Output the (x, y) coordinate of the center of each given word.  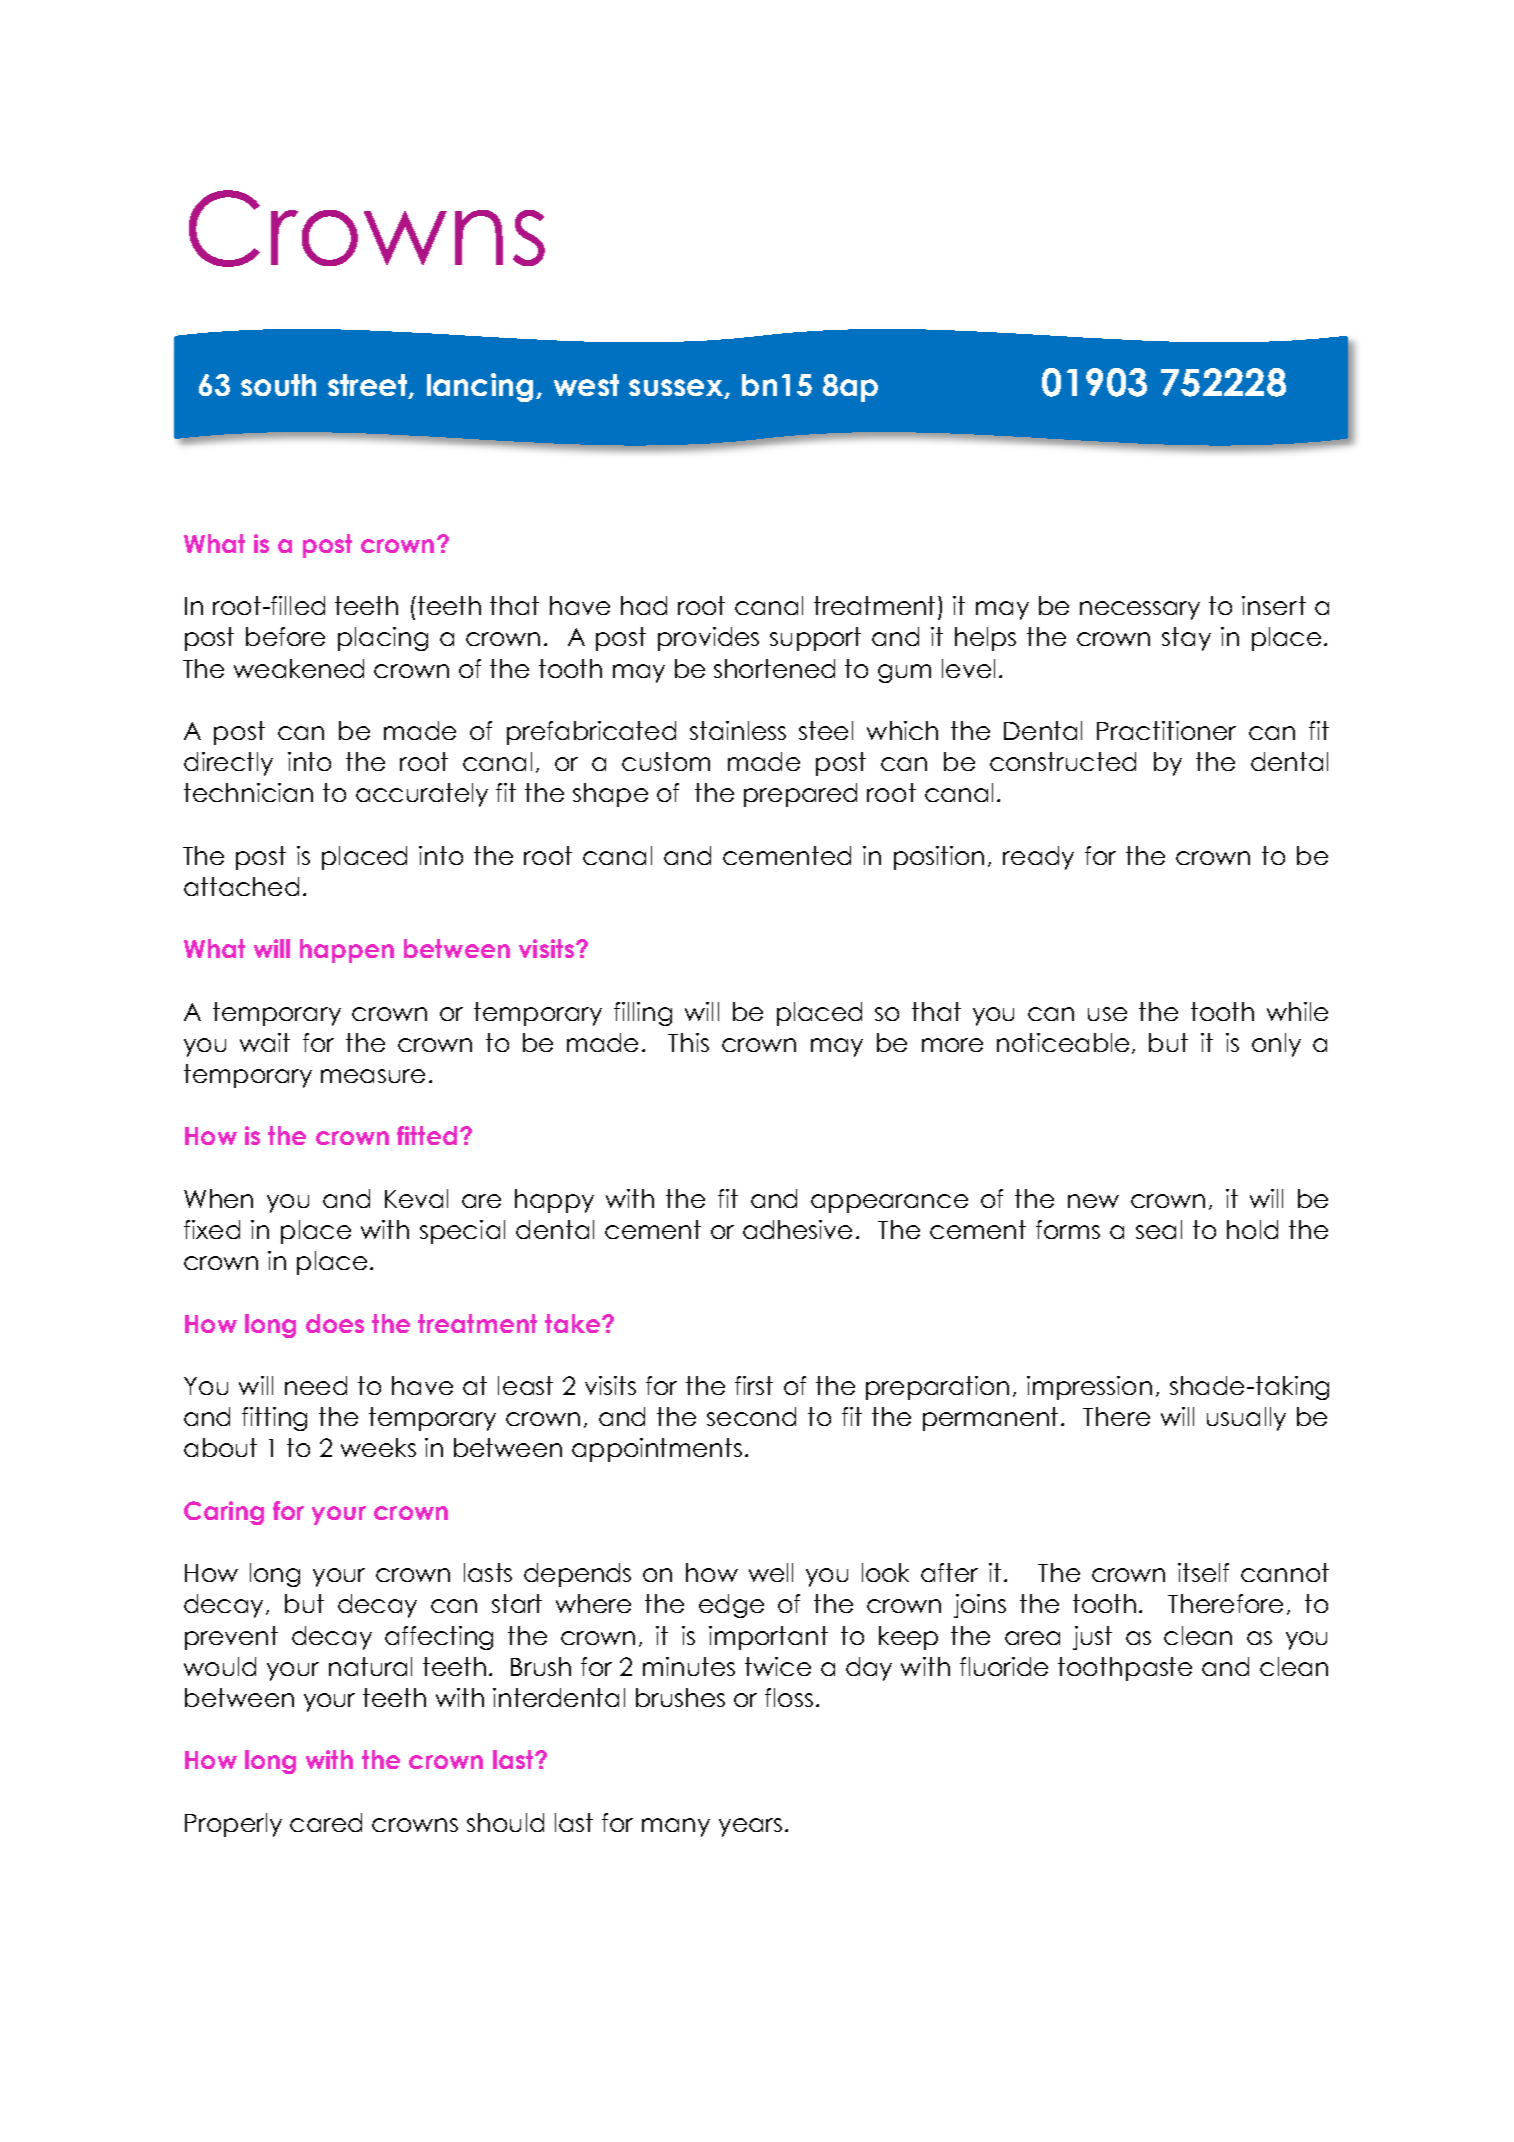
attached (241, 886)
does (335, 1323)
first (754, 1385)
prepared (800, 795)
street (369, 386)
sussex (677, 389)
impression (1089, 1388)
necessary (1140, 610)
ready (1038, 858)
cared (326, 1822)
